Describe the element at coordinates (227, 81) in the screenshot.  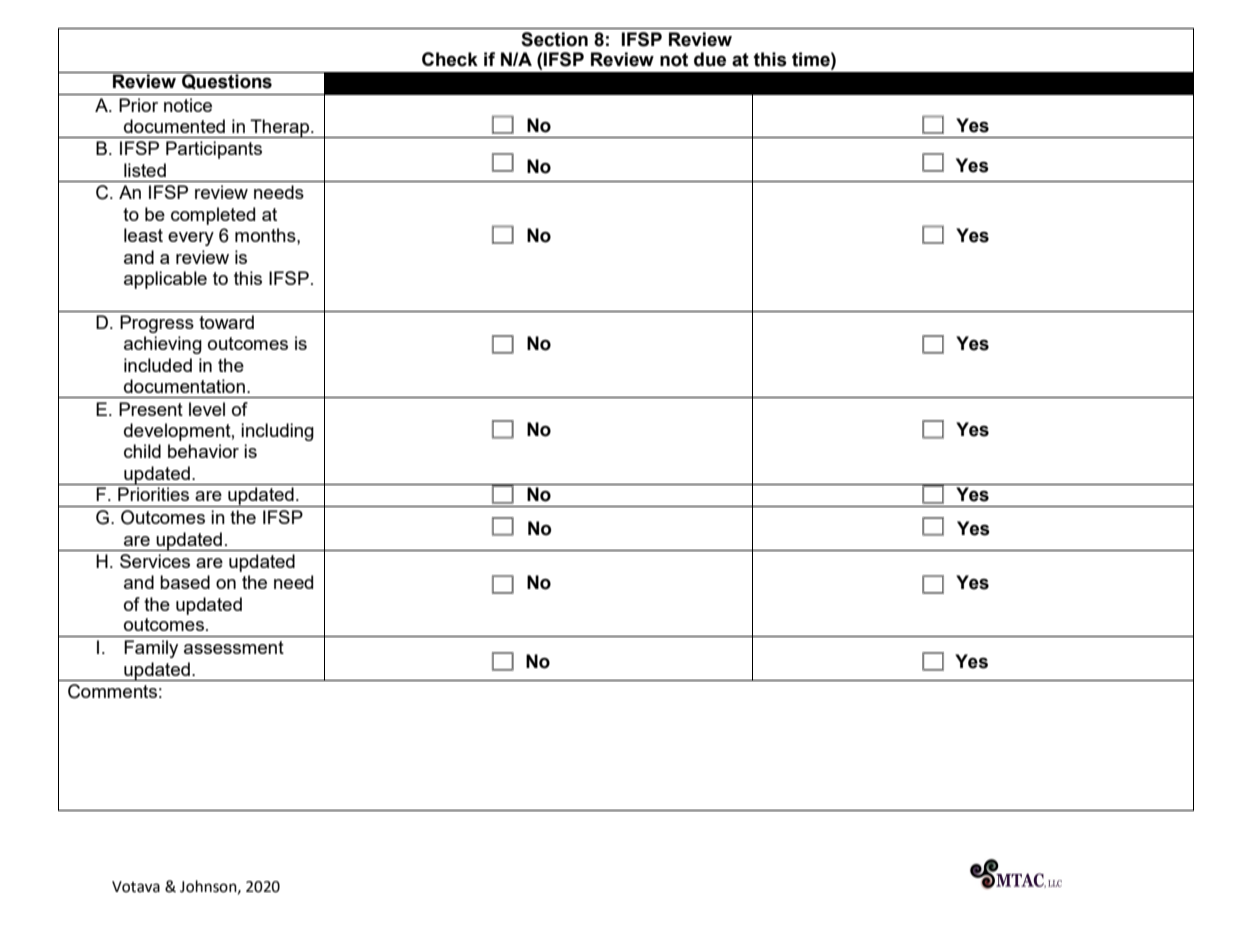
I see `Questions` at that location.
